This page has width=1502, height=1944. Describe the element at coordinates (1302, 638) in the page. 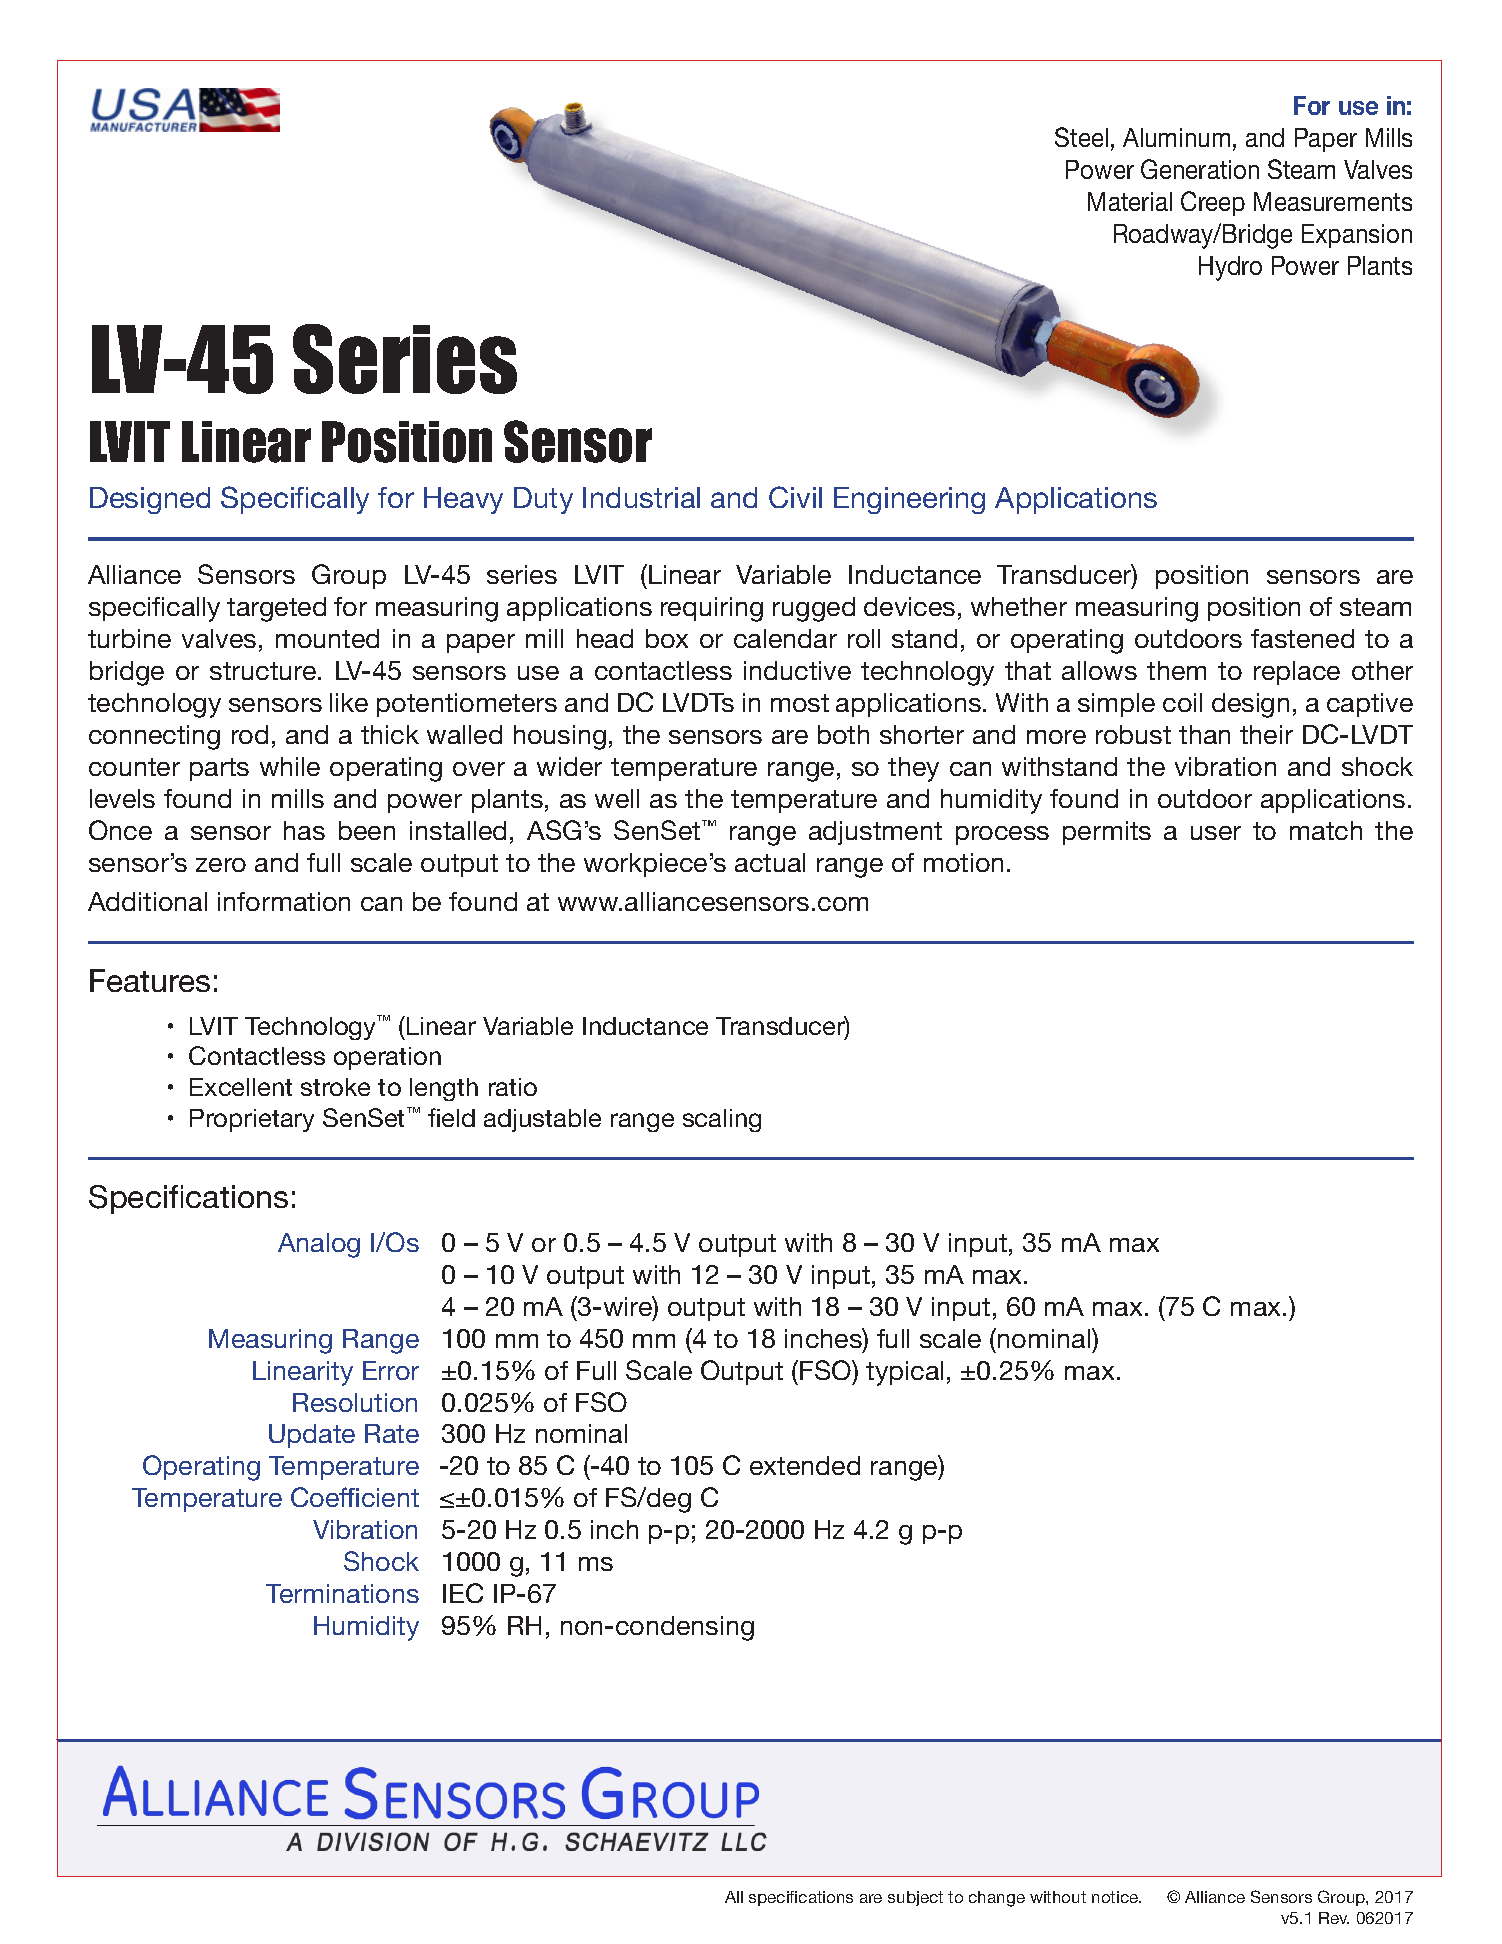

I see `fastened` at that location.
